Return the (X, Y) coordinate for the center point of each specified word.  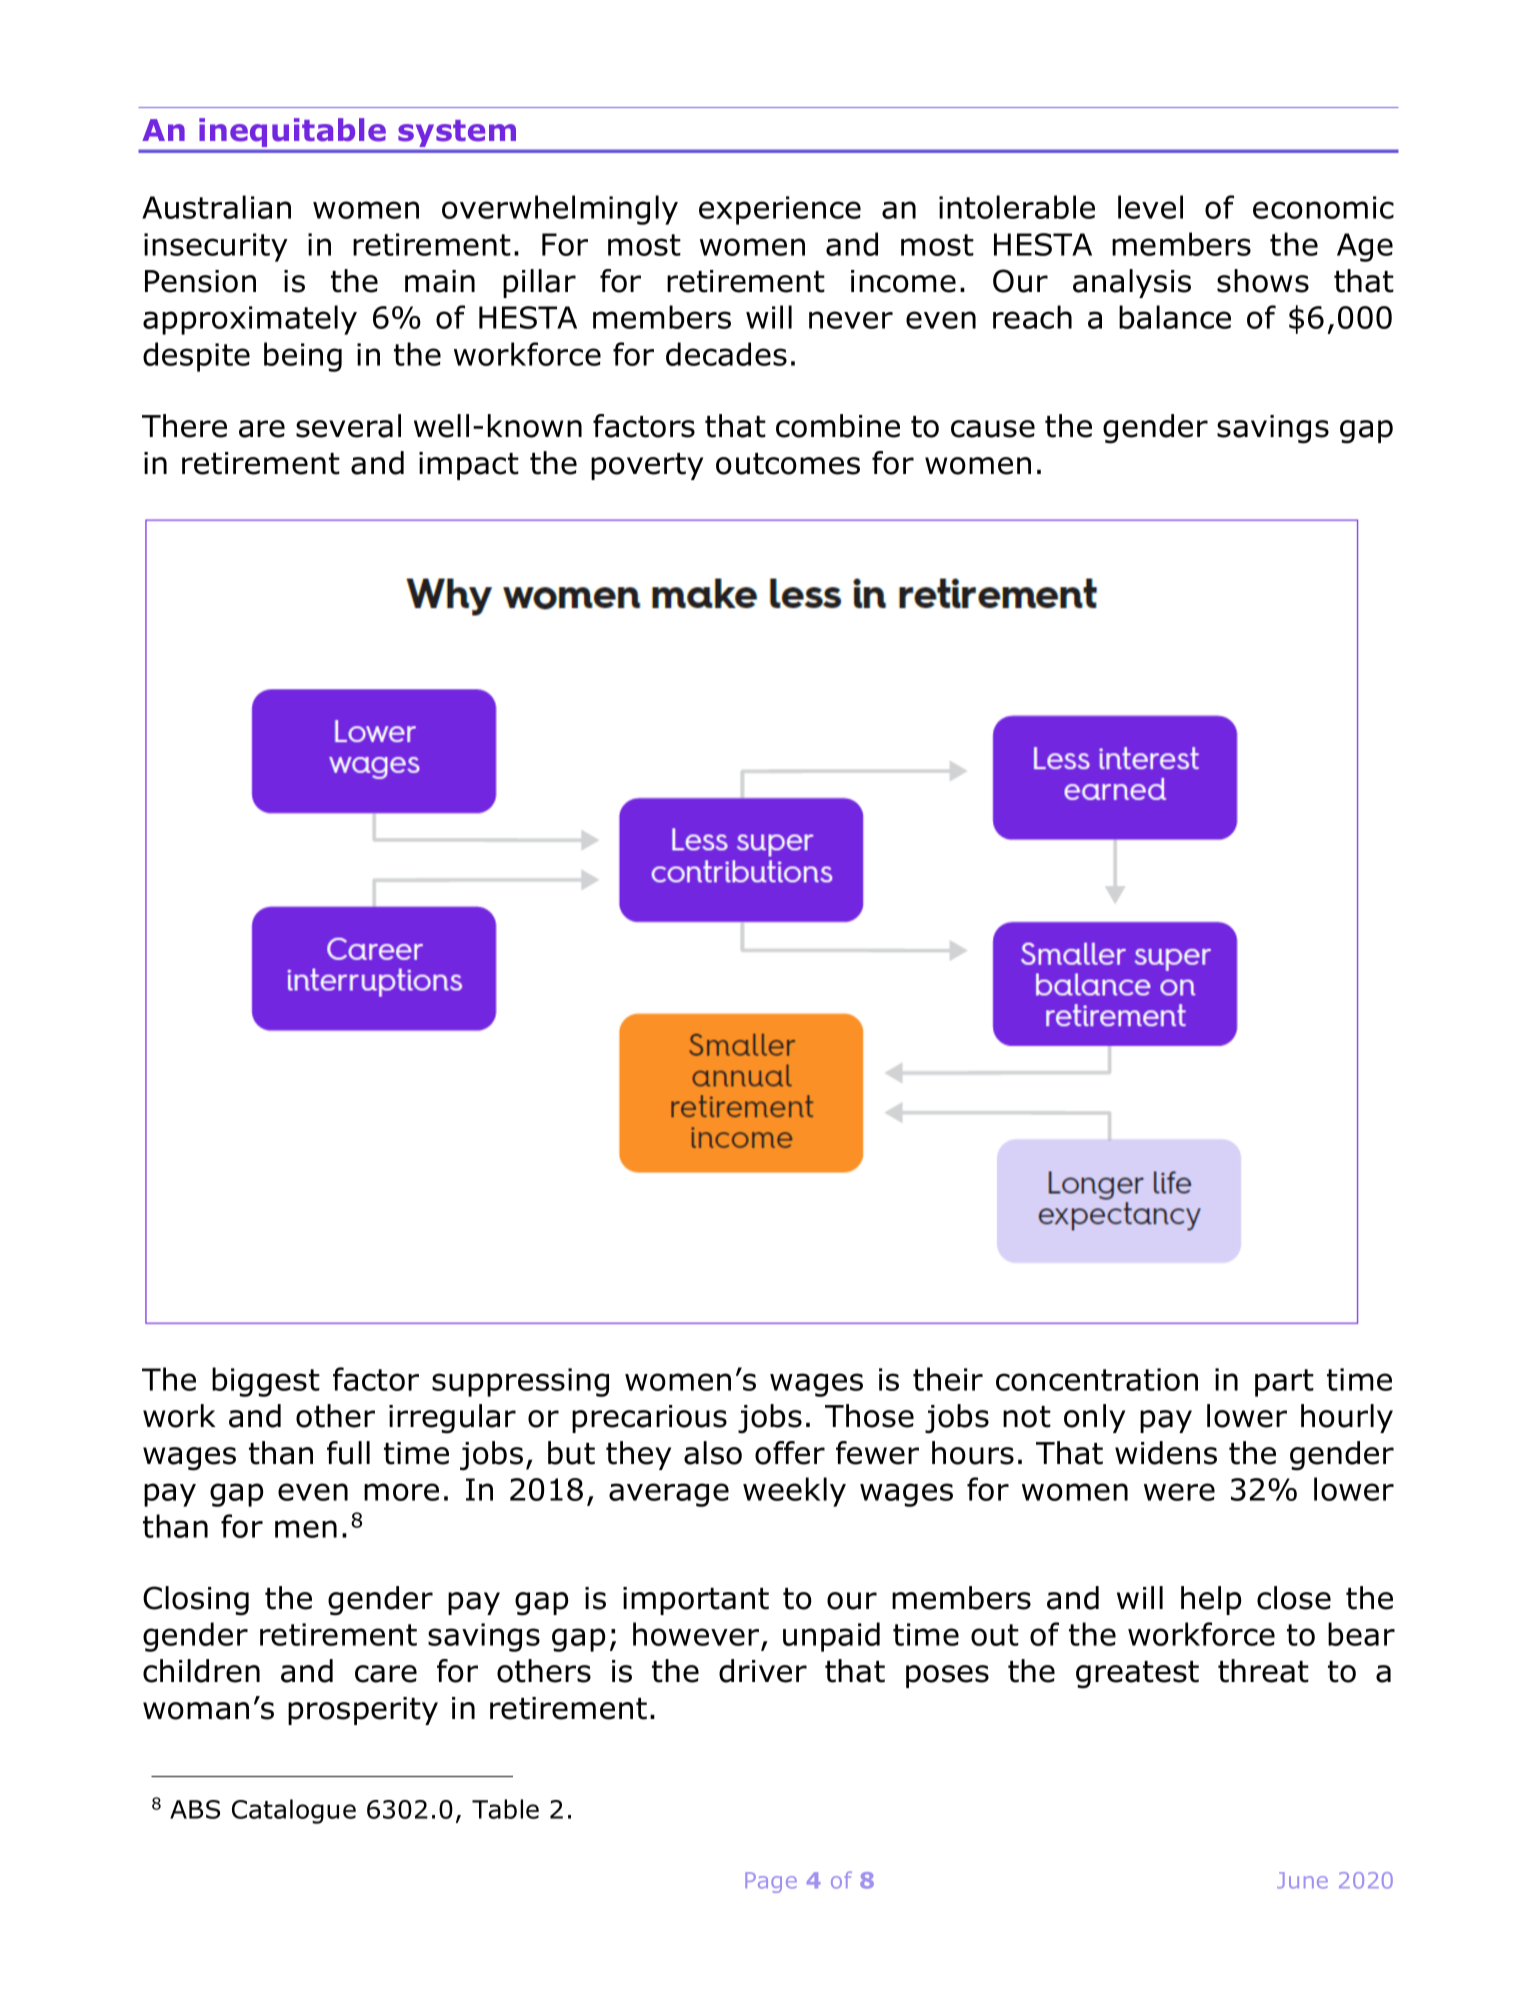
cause (993, 429)
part (1284, 1383)
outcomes (788, 464)
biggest (266, 1382)
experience (780, 210)
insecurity (216, 247)
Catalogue (294, 1811)
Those (869, 1416)
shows (1263, 281)
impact (469, 466)
